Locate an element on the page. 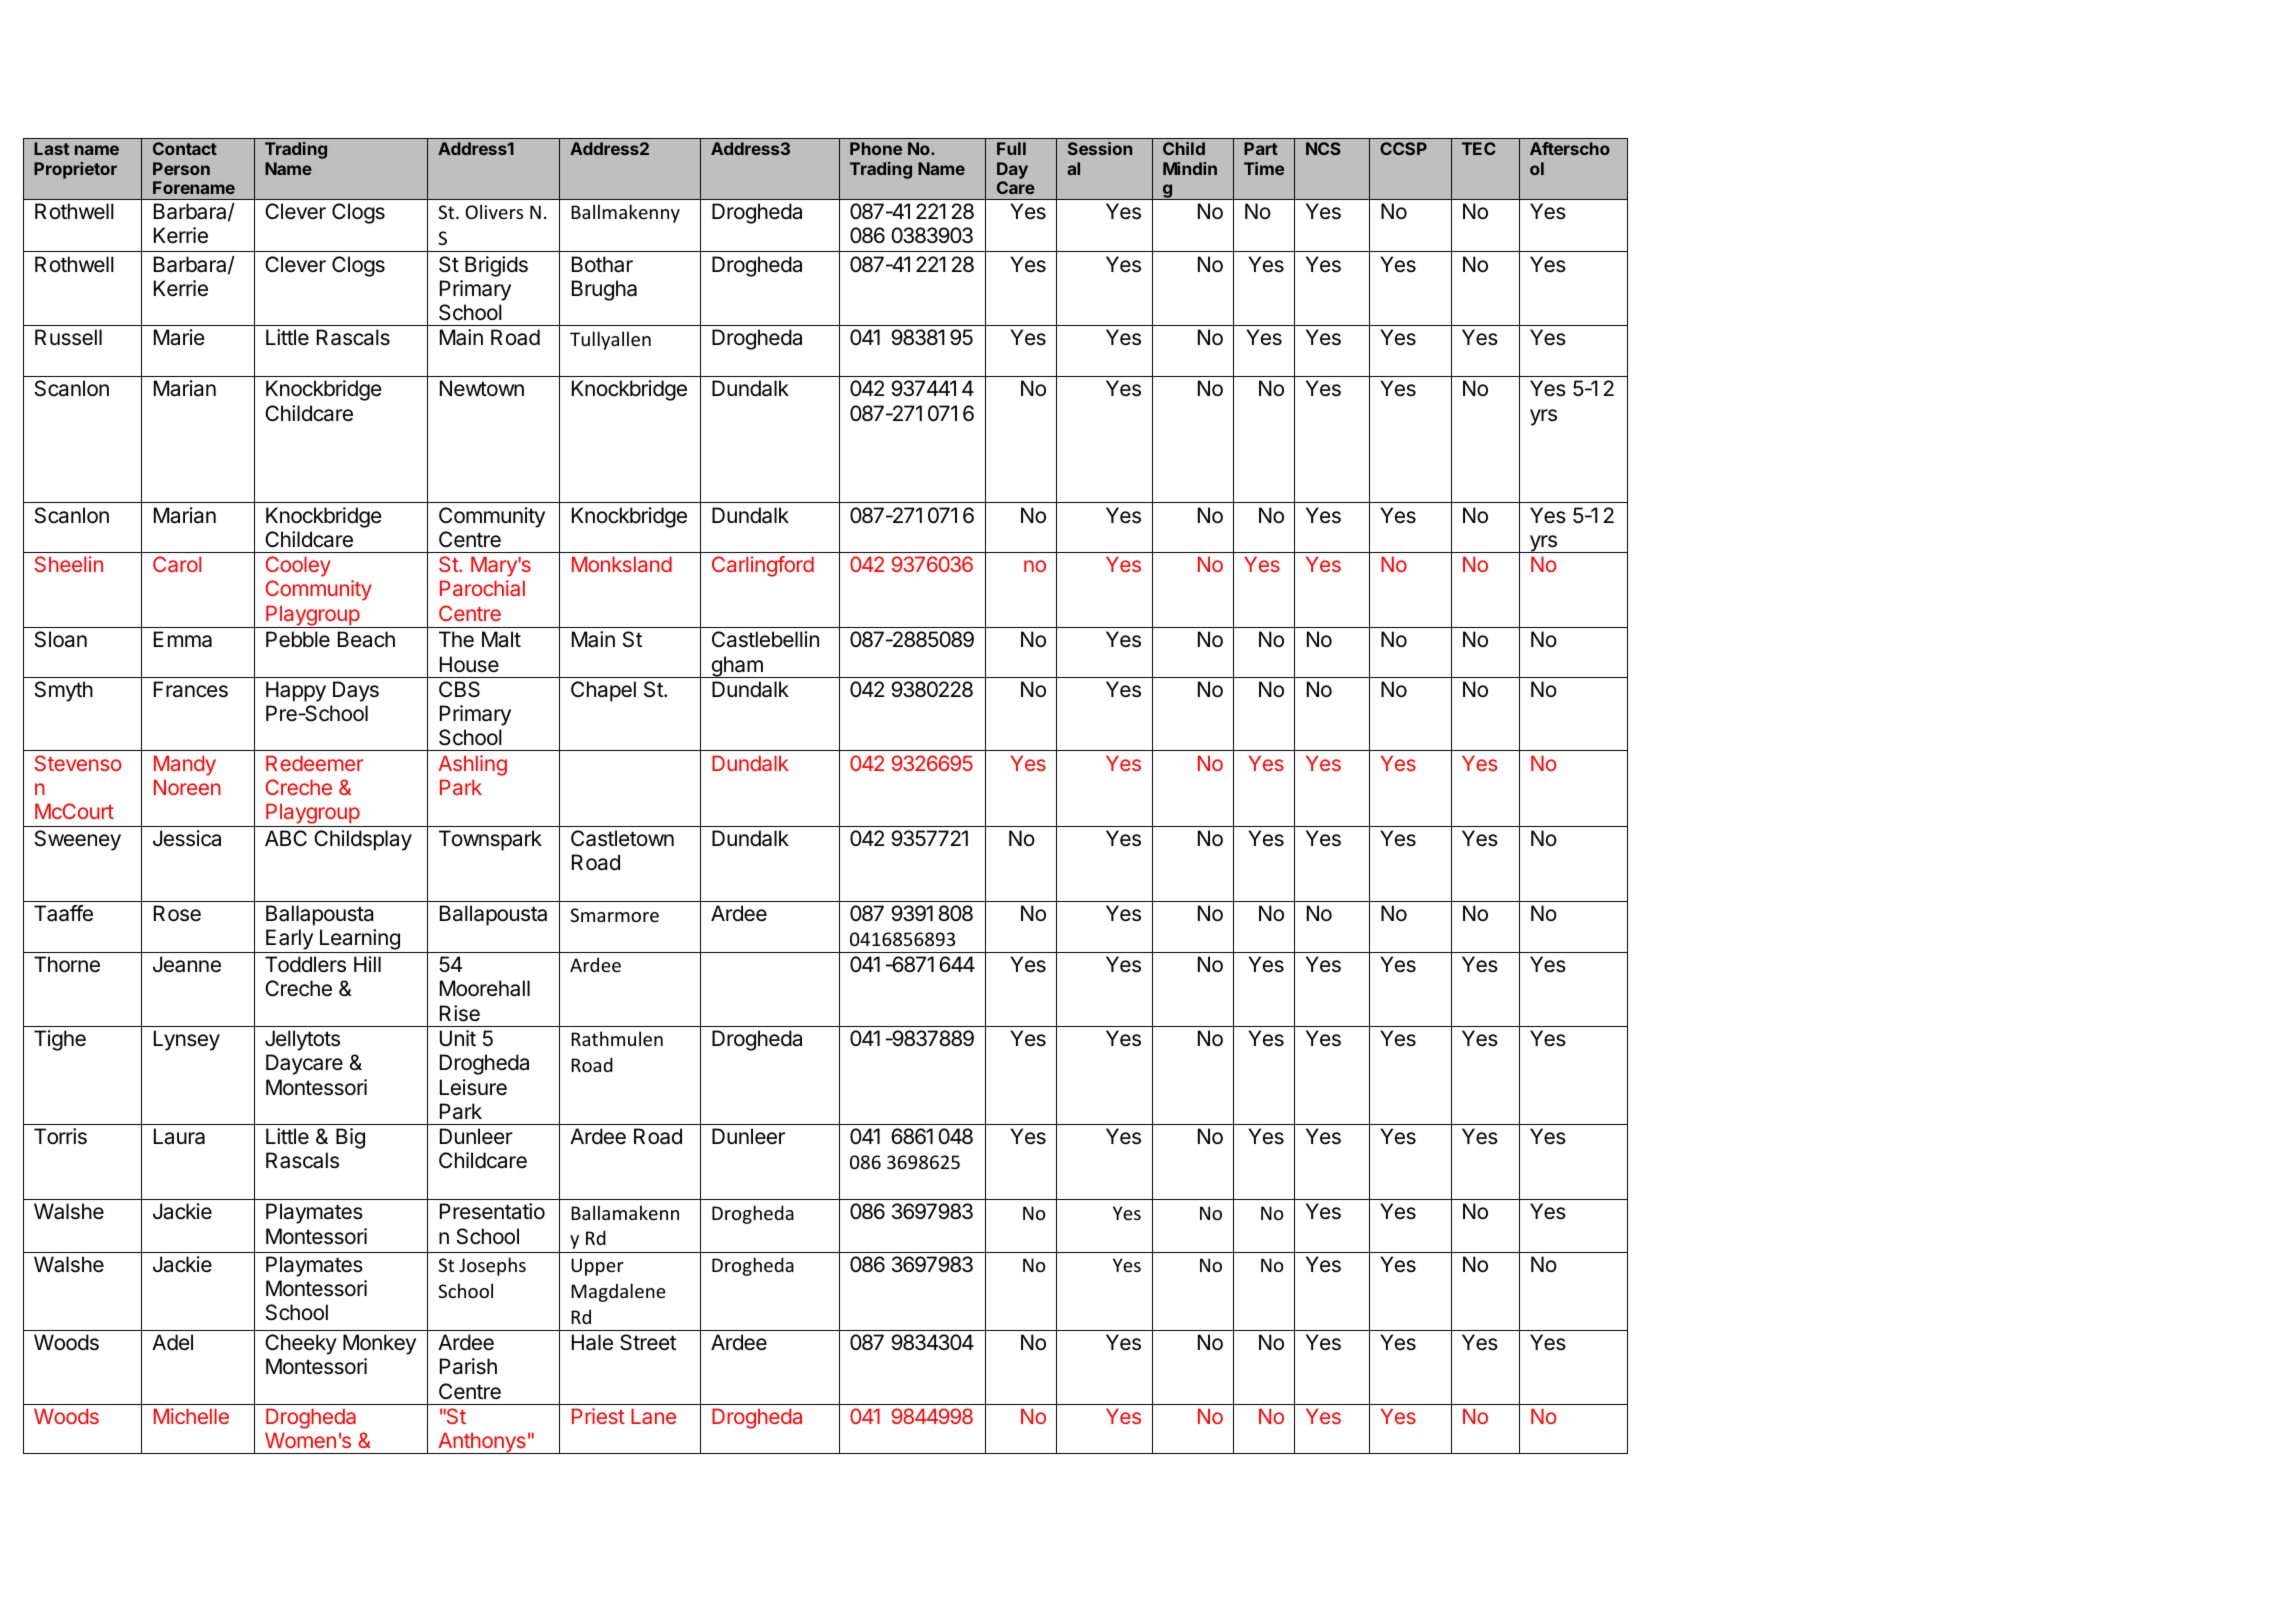 This page has height=1616, width=2285. Laura is located at coordinates (179, 1136).
